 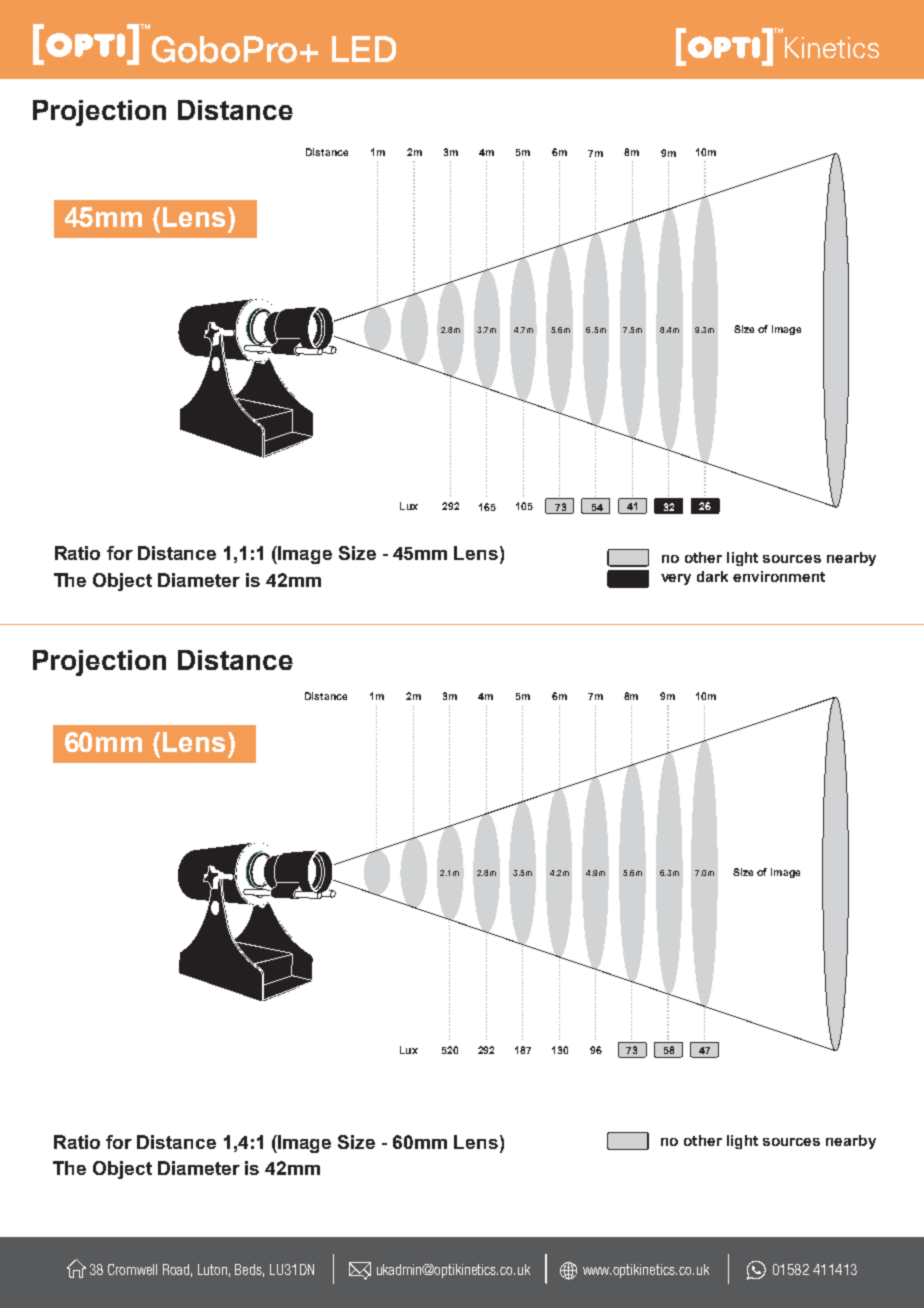 I want to click on dark, so click(x=712, y=576).
